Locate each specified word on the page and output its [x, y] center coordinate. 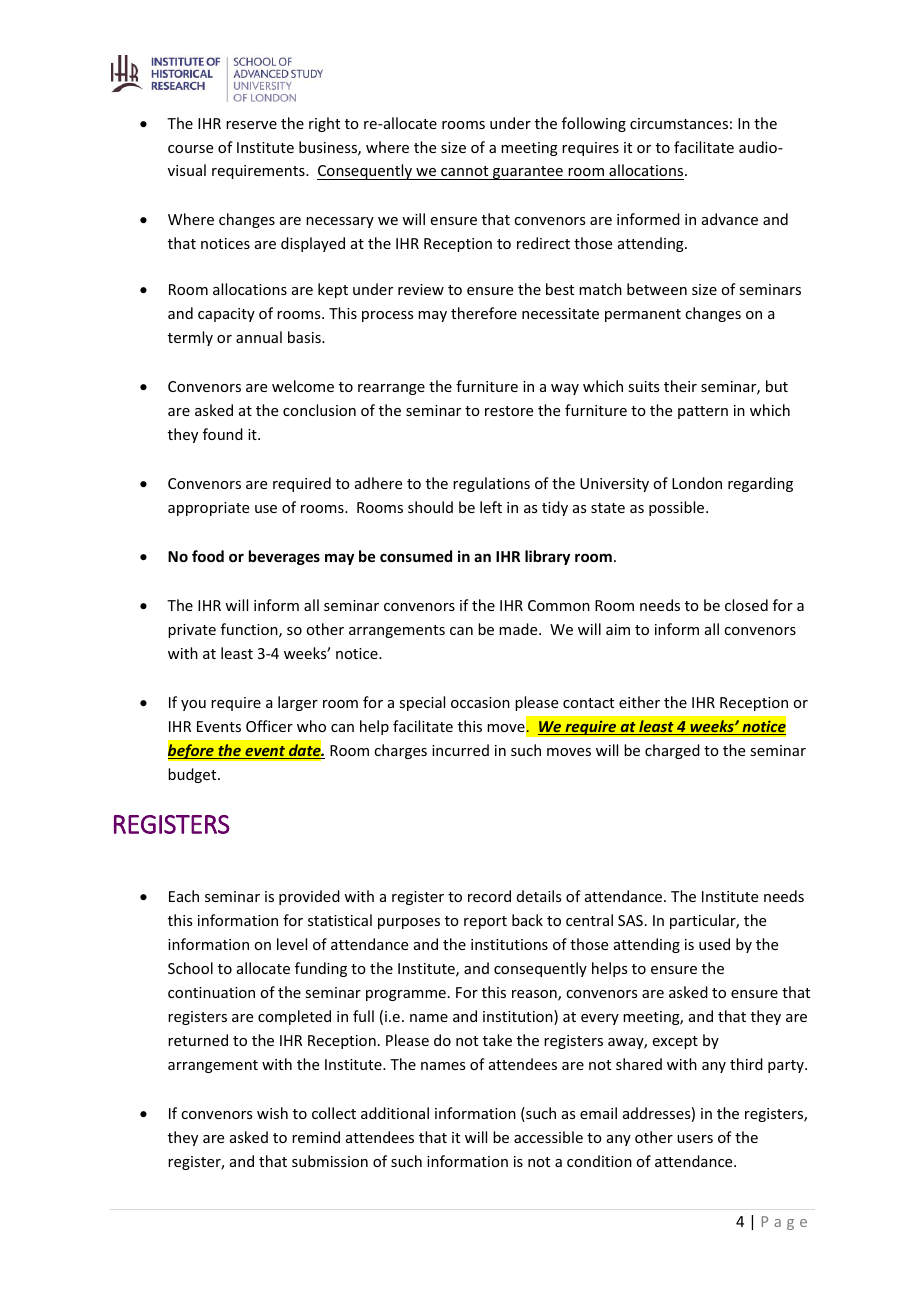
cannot [465, 173]
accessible [548, 1137]
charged [672, 751]
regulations [491, 484]
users [695, 1139]
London [697, 483]
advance [730, 219]
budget [193, 775]
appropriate [208, 509]
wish [272, 1113]
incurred [460, 750]
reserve [251, 125]
